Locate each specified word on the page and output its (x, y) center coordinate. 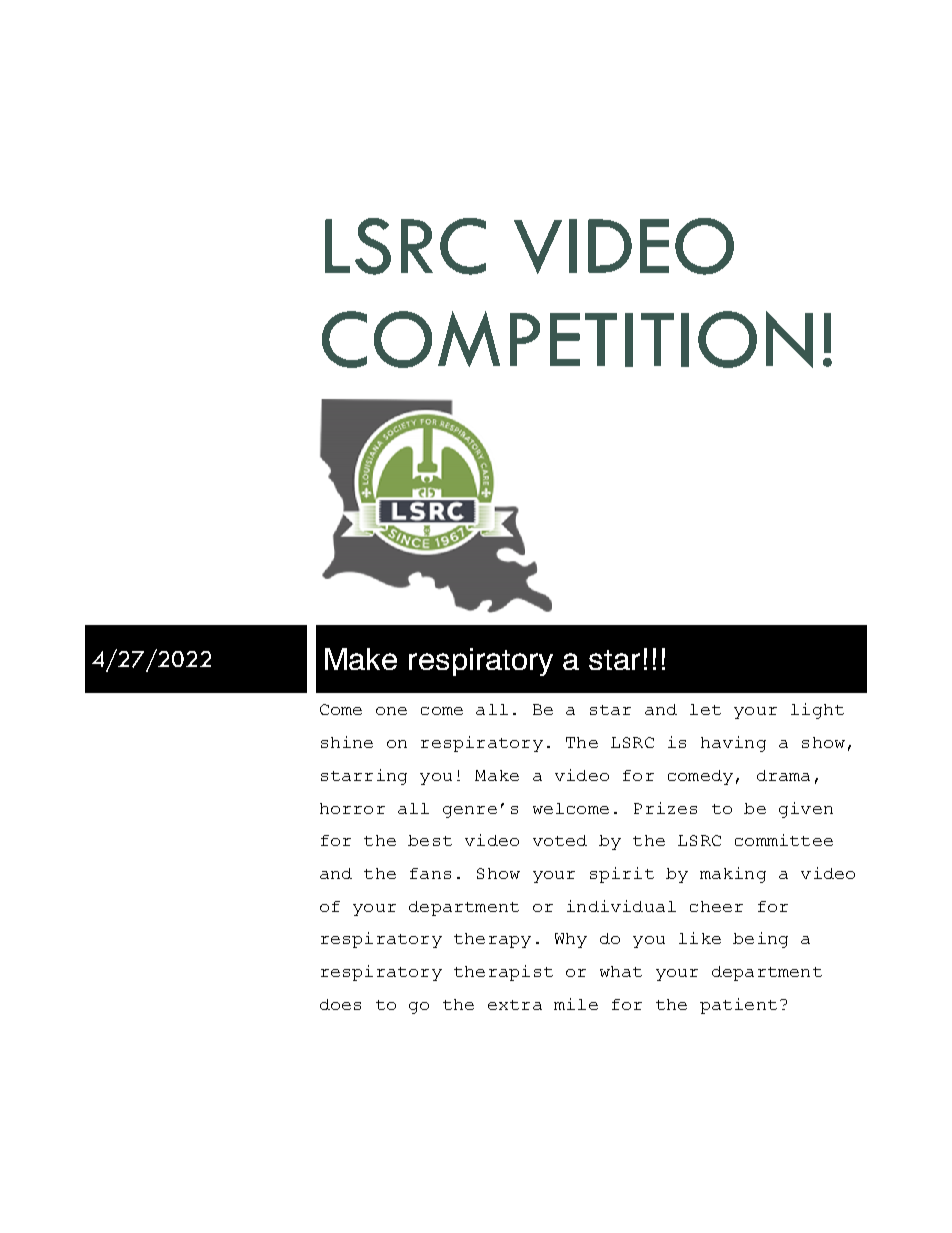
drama (783, 775)
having (733, 744)
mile (576, 1004)
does (340, 1004)
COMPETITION (567, 339)
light (817, 711)
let (705, 709)
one (391, 711)
